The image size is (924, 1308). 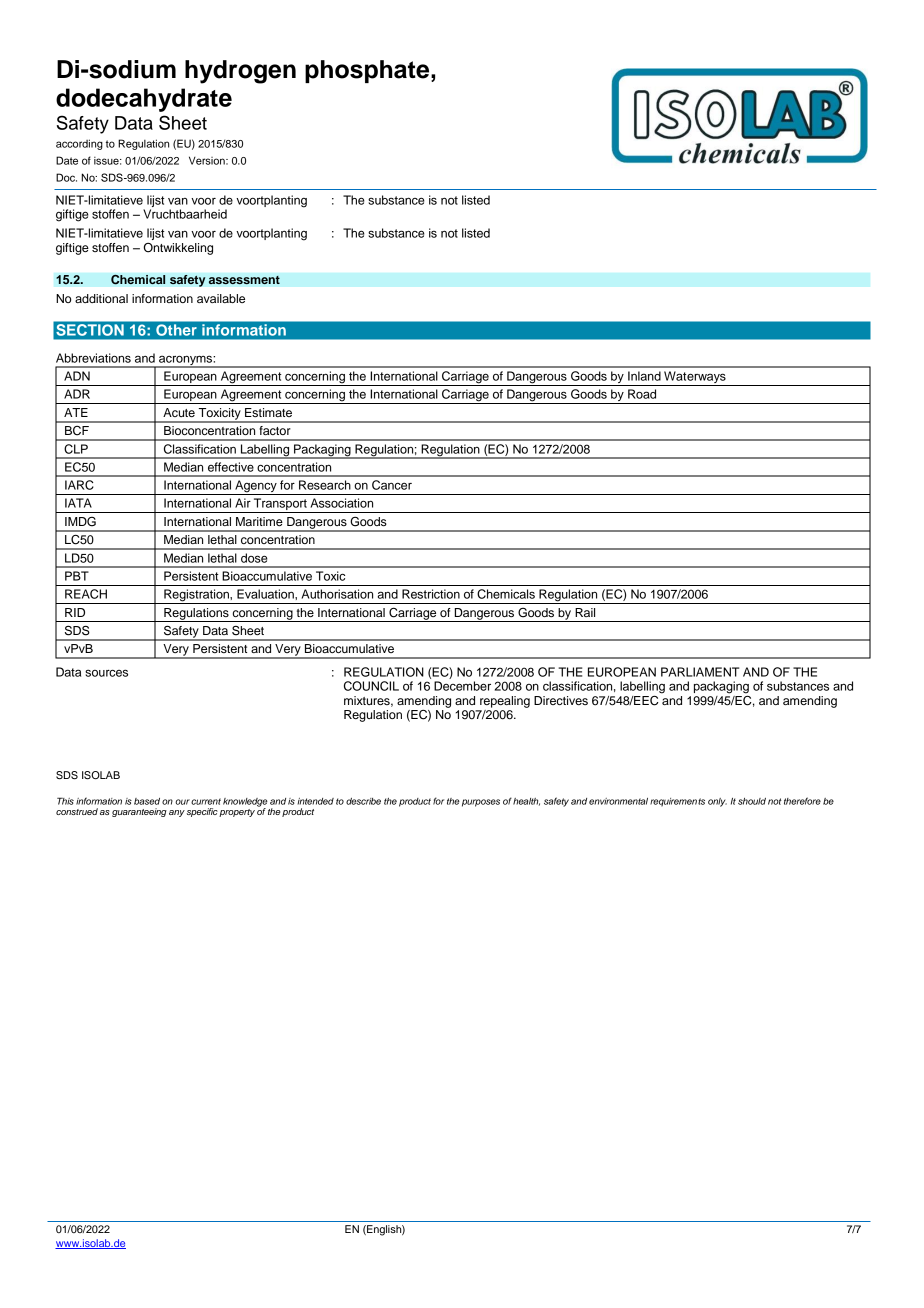 What do you see at coordinates (392, 485) in the screenshot?
I see `Cancer` at bounding box center [392, 485].
